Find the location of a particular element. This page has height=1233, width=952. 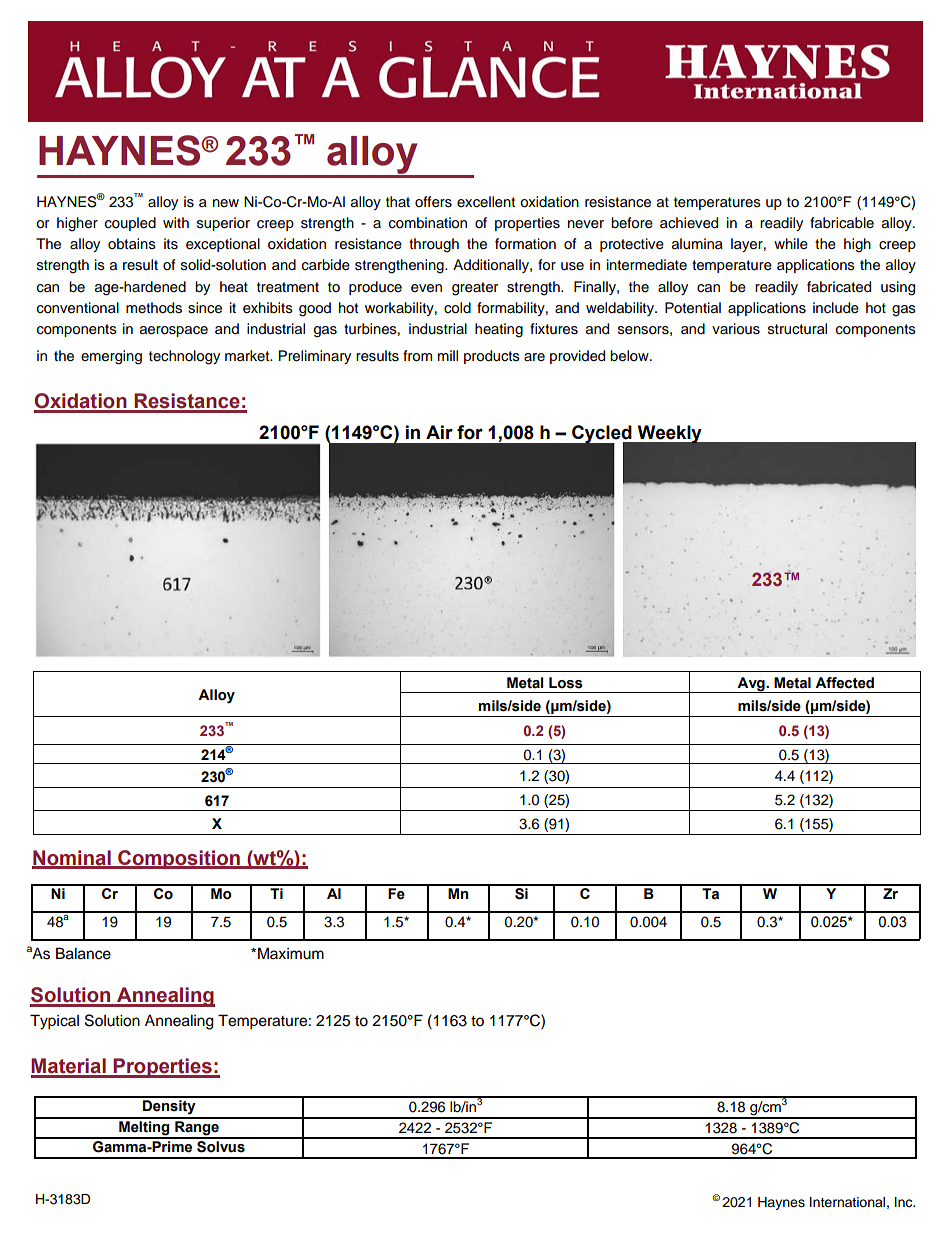

while is located at coordinates (791, 244).
